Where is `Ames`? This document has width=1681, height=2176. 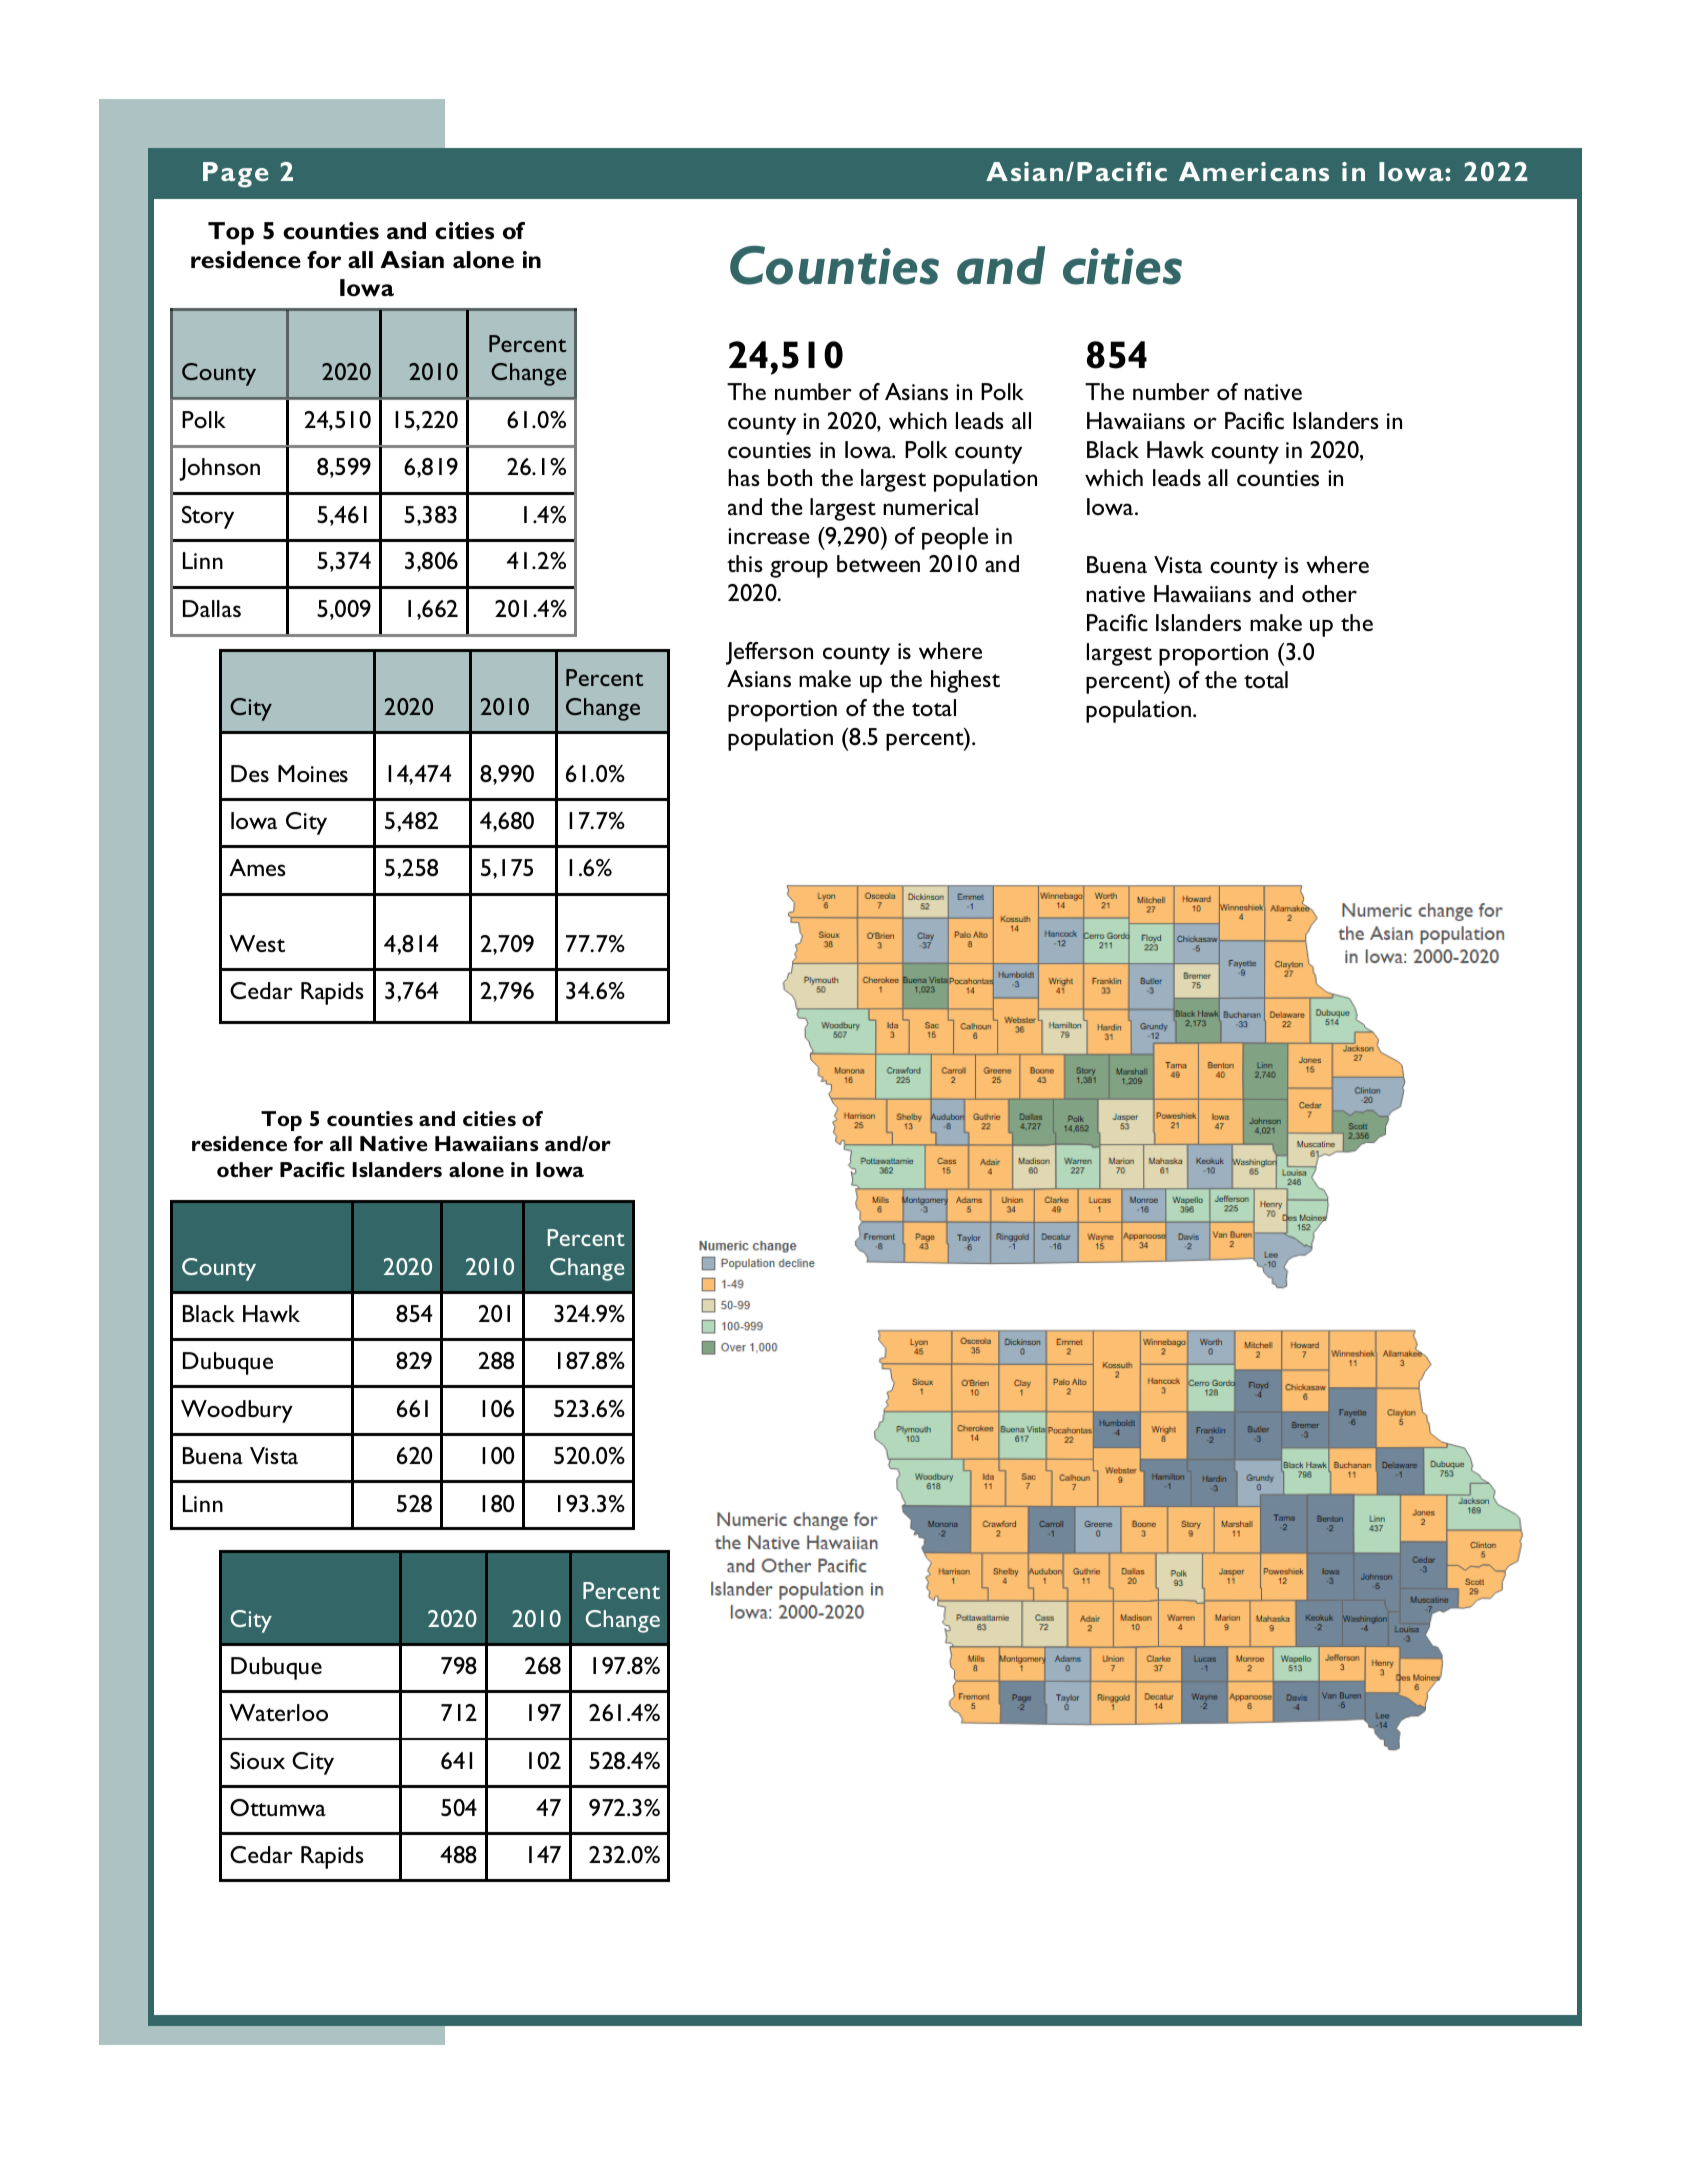 Ames is located at coordinates (257, 867).
